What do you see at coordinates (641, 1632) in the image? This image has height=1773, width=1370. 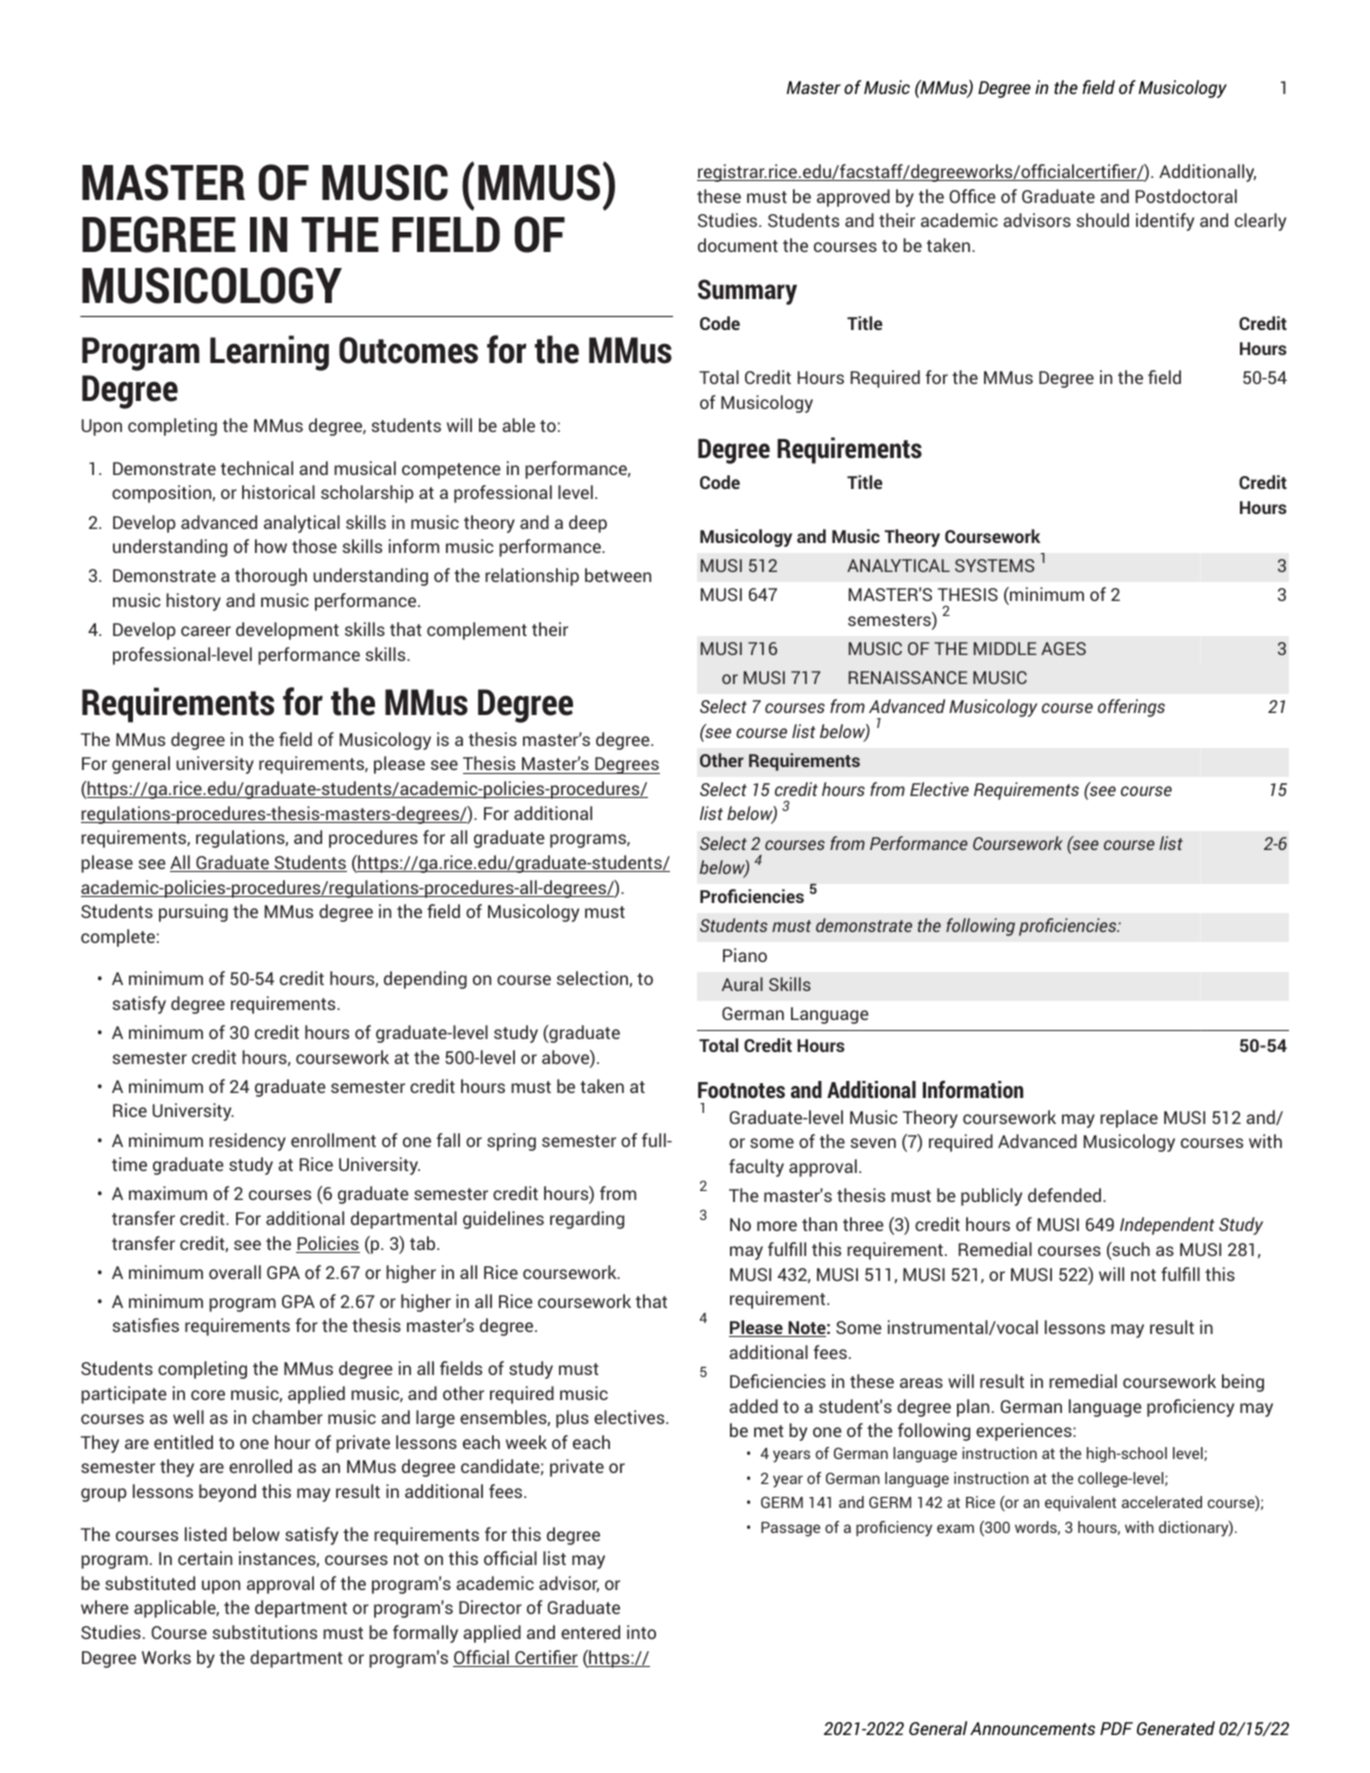 I see `into` at bounding box center [641, 1632].
